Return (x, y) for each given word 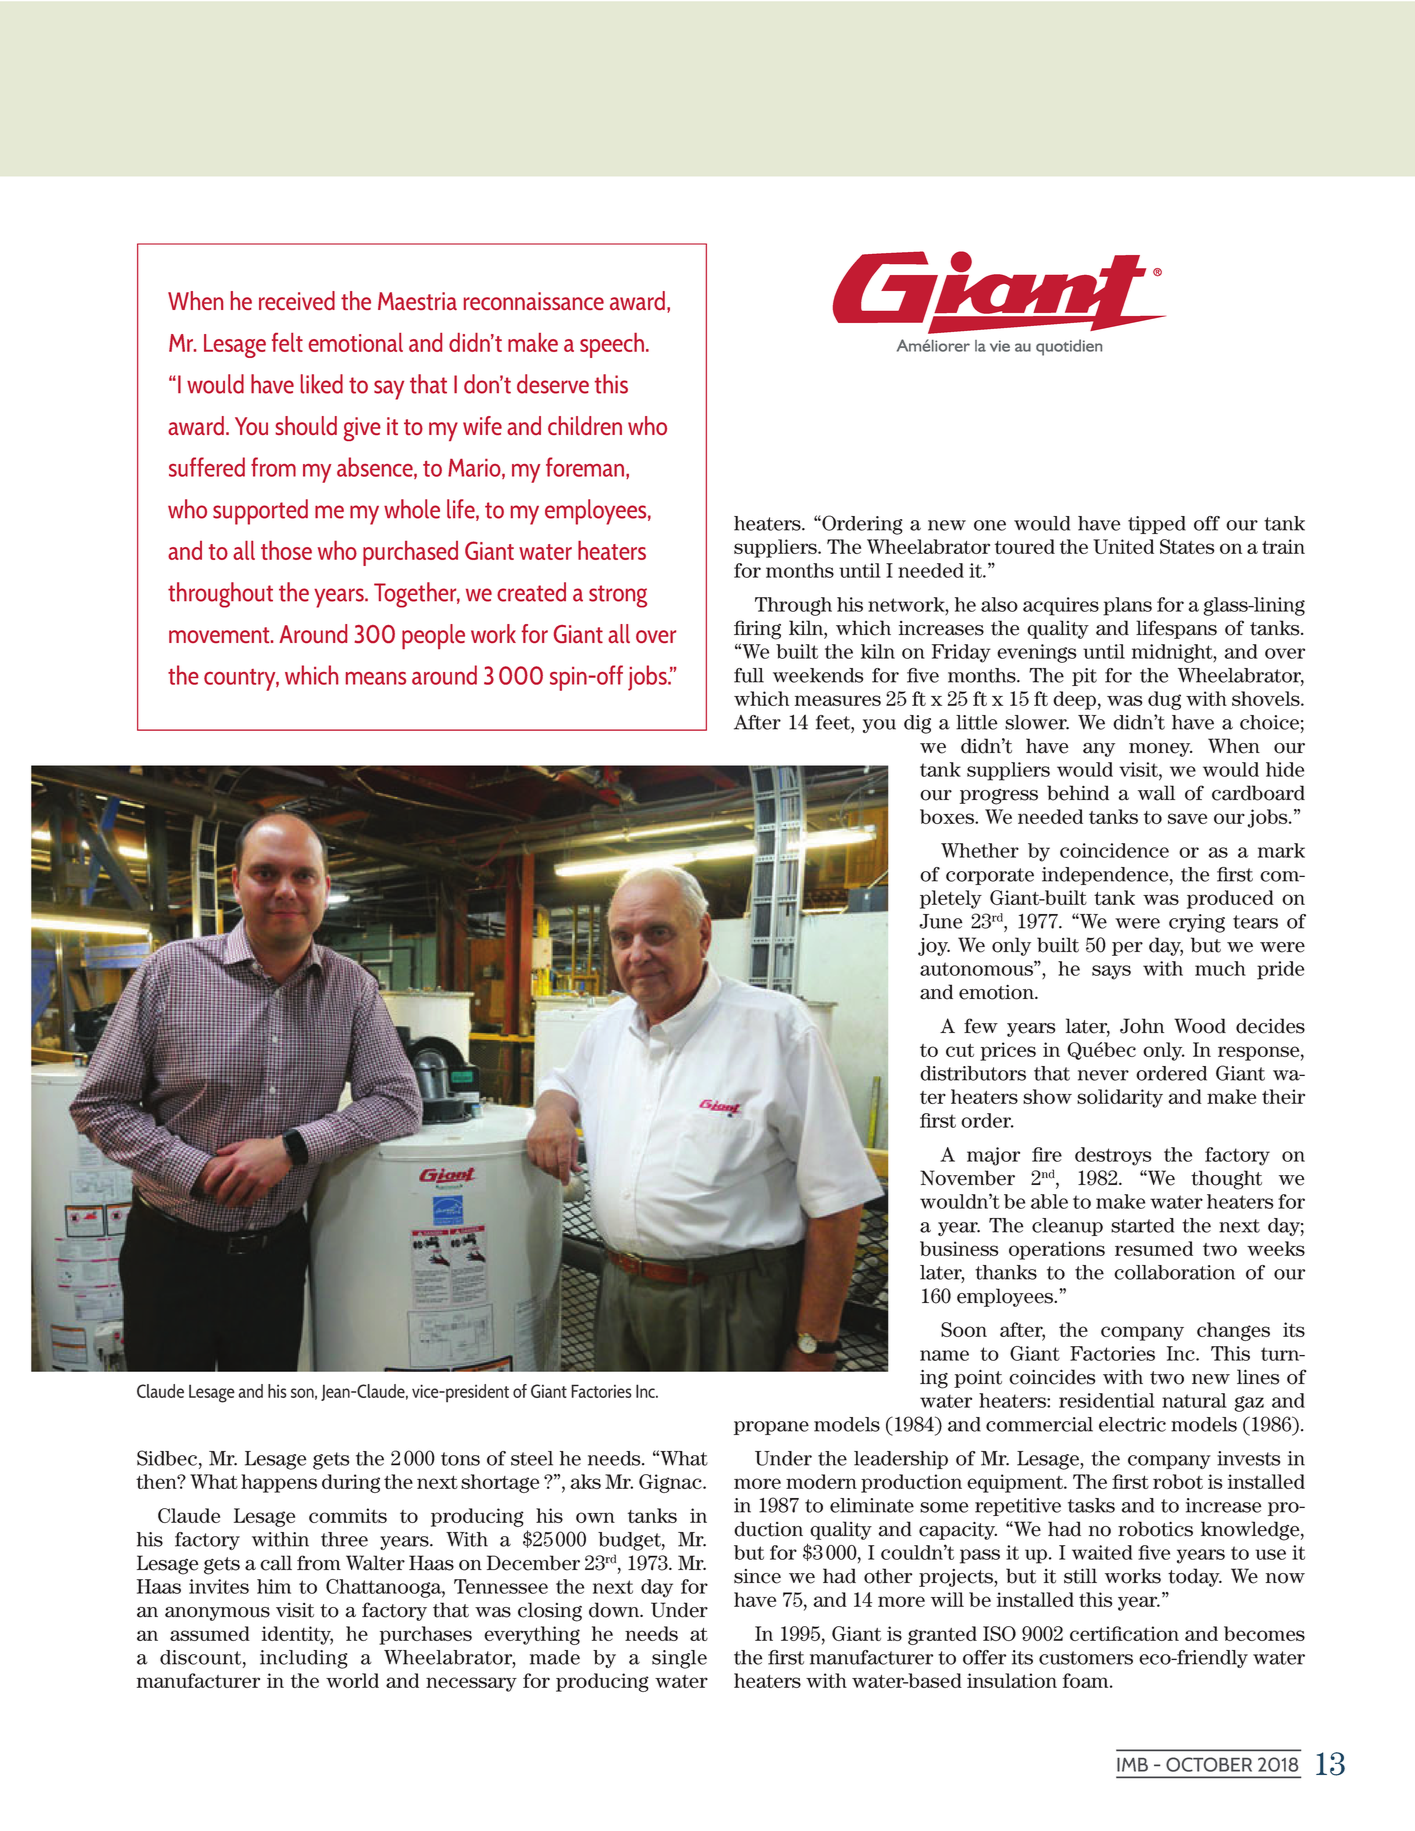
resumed (1154, 1248)
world (352, 1680)
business (959, 1248)
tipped (1157, 525)
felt (287, 342)
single (679, 1659)
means (376, 678)
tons (460, 1459)
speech (613, 345)
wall (1156, 793)
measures (838, 700)
